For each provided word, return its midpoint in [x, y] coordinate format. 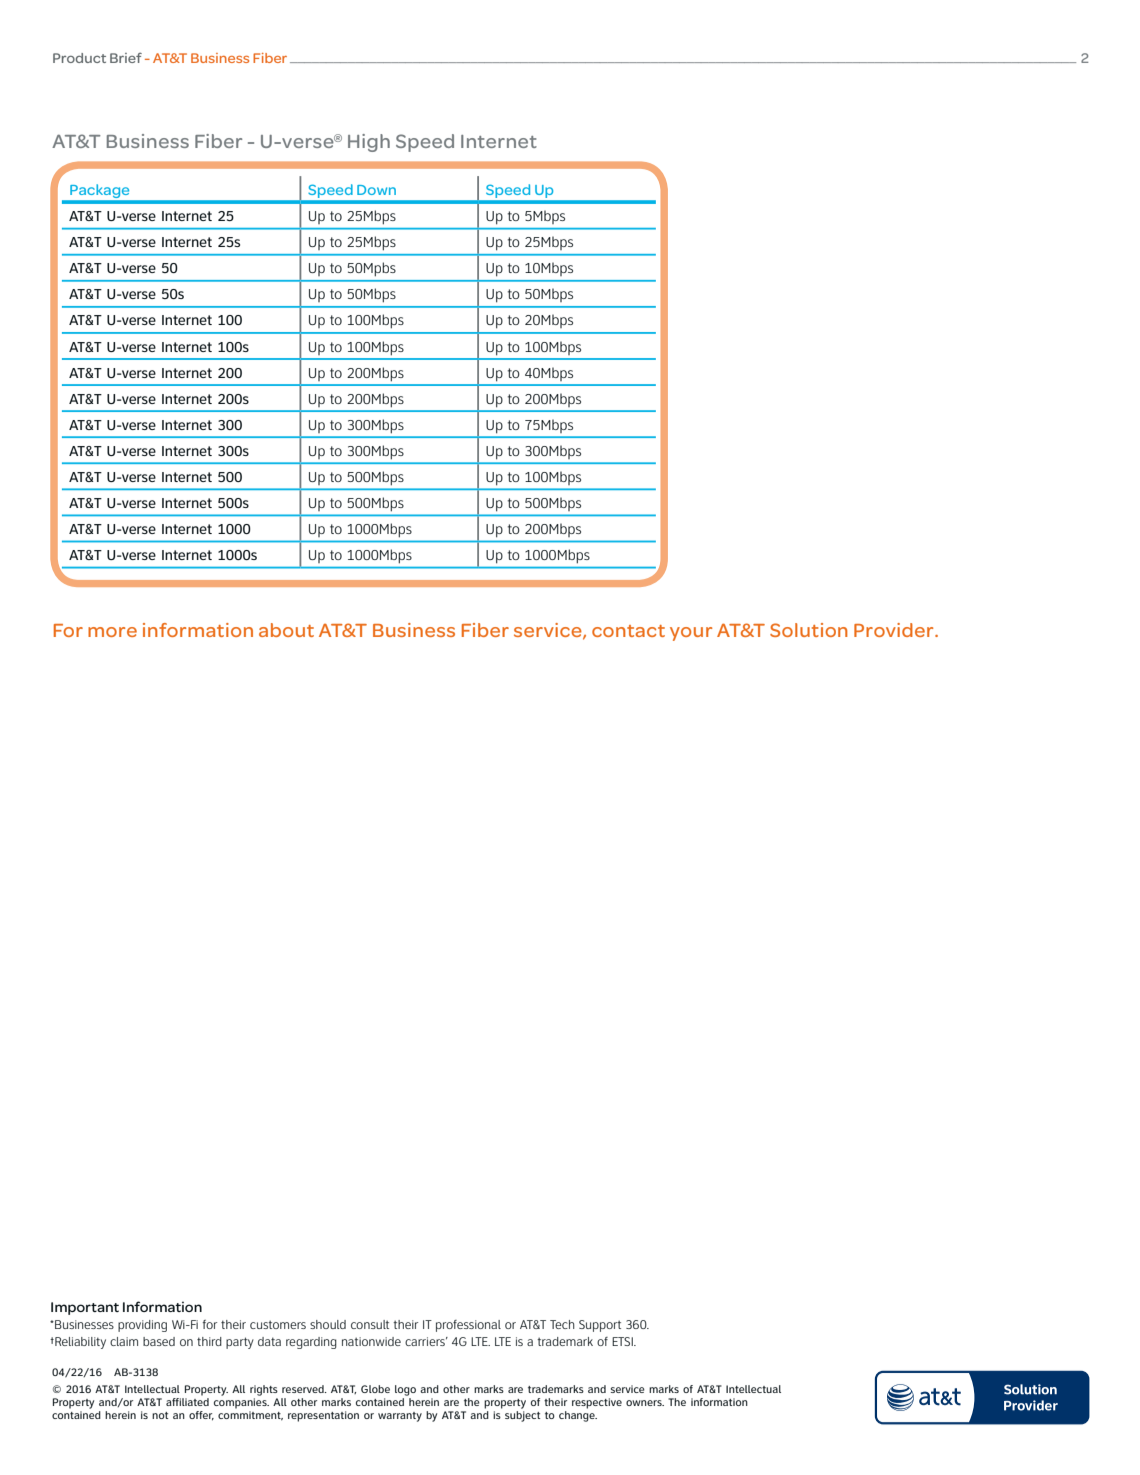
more [112, 632]
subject [522, 1415]
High [369, 143]
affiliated [187, 1400]
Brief [126, 58]
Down [376, 190]
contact [628, 631]
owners [645, 1403]
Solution [809, 630]
